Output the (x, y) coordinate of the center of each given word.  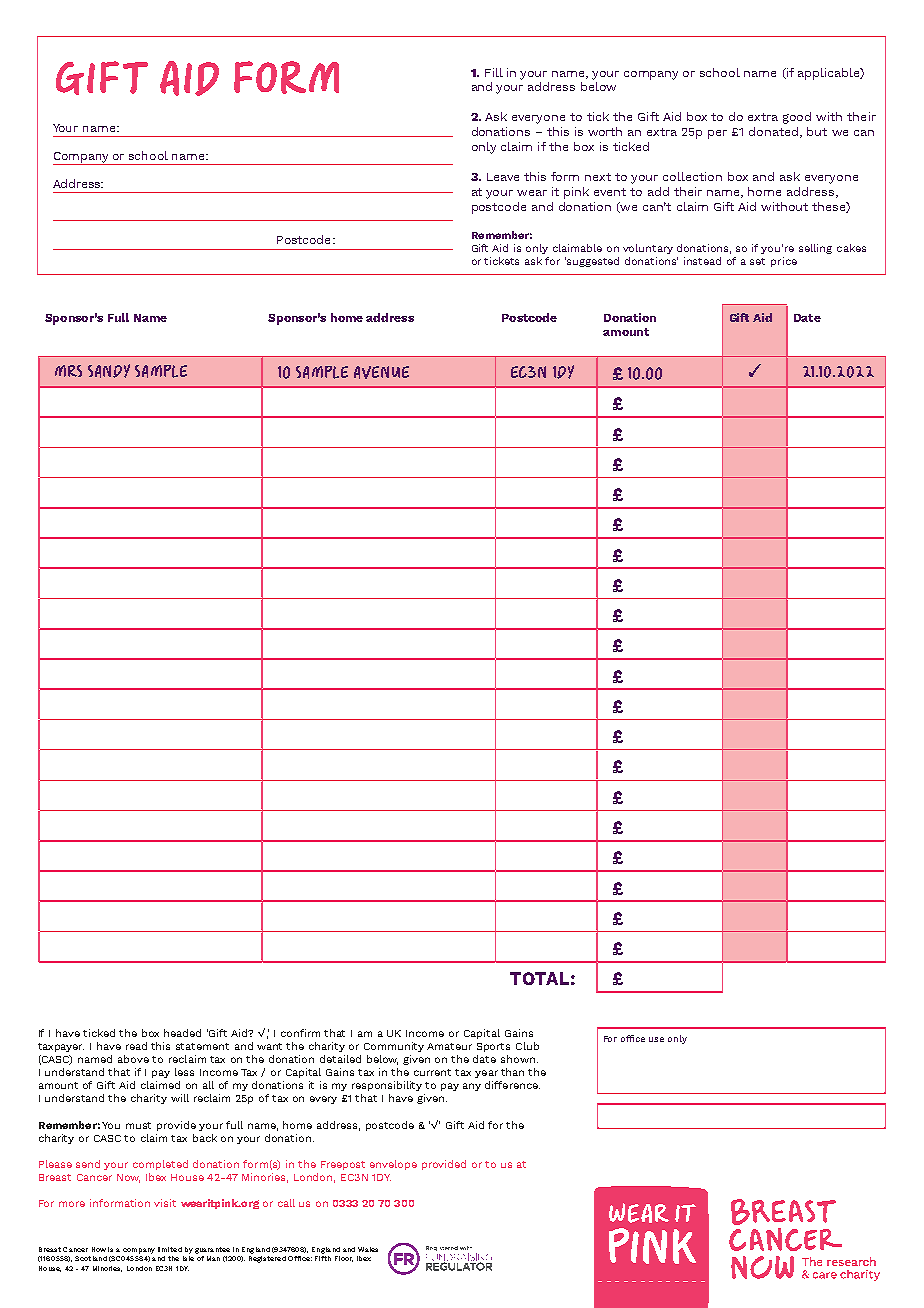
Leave (503, 177)
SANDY (109, 371)
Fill (494, 72)
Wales (368, 1249)
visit (165, 1203)
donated (775, 132)
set (757, 261)
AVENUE (381, 372)
